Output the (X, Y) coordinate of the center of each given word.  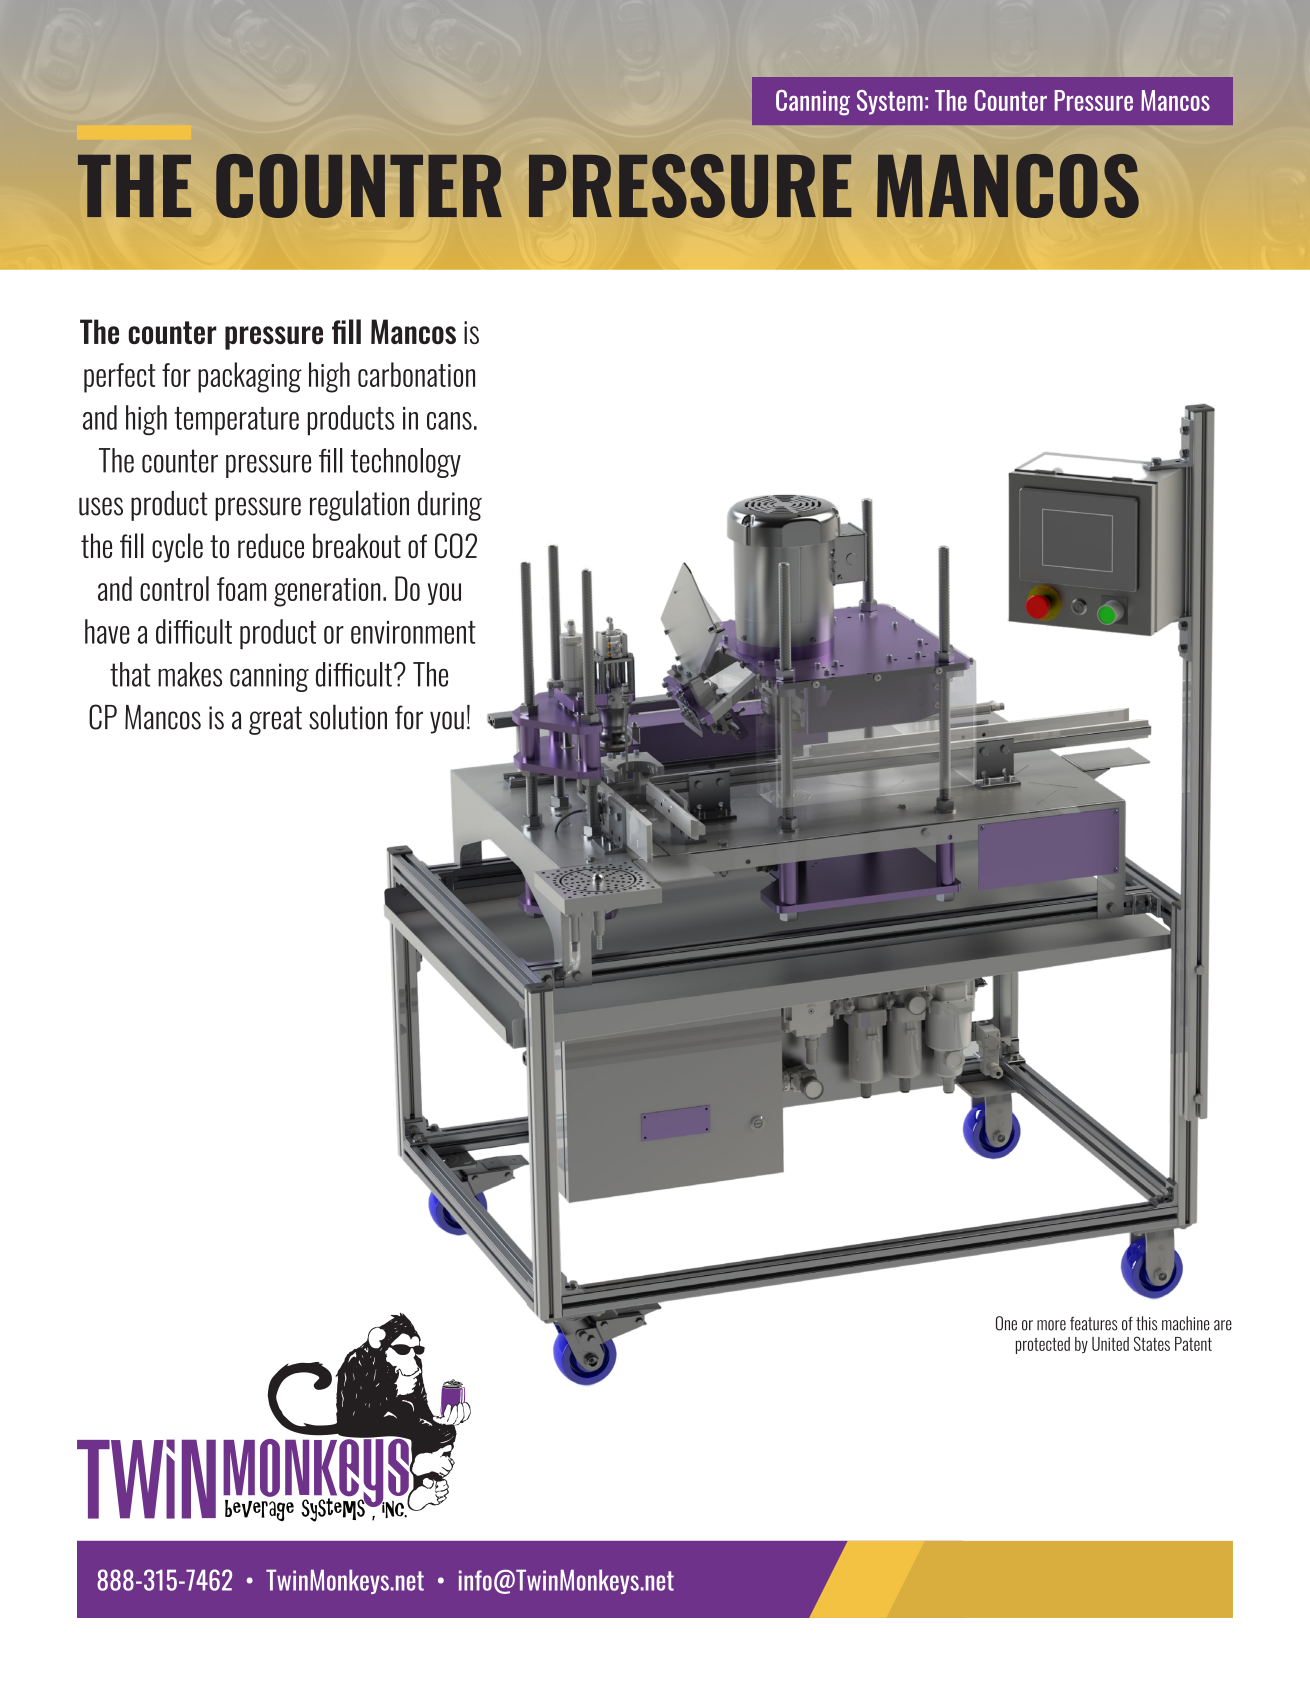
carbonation (416, 374)
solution (348, 717)
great (275, 720)
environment (413, 632)
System (890, 102)
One (1006, 1323)
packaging (250, 377)
